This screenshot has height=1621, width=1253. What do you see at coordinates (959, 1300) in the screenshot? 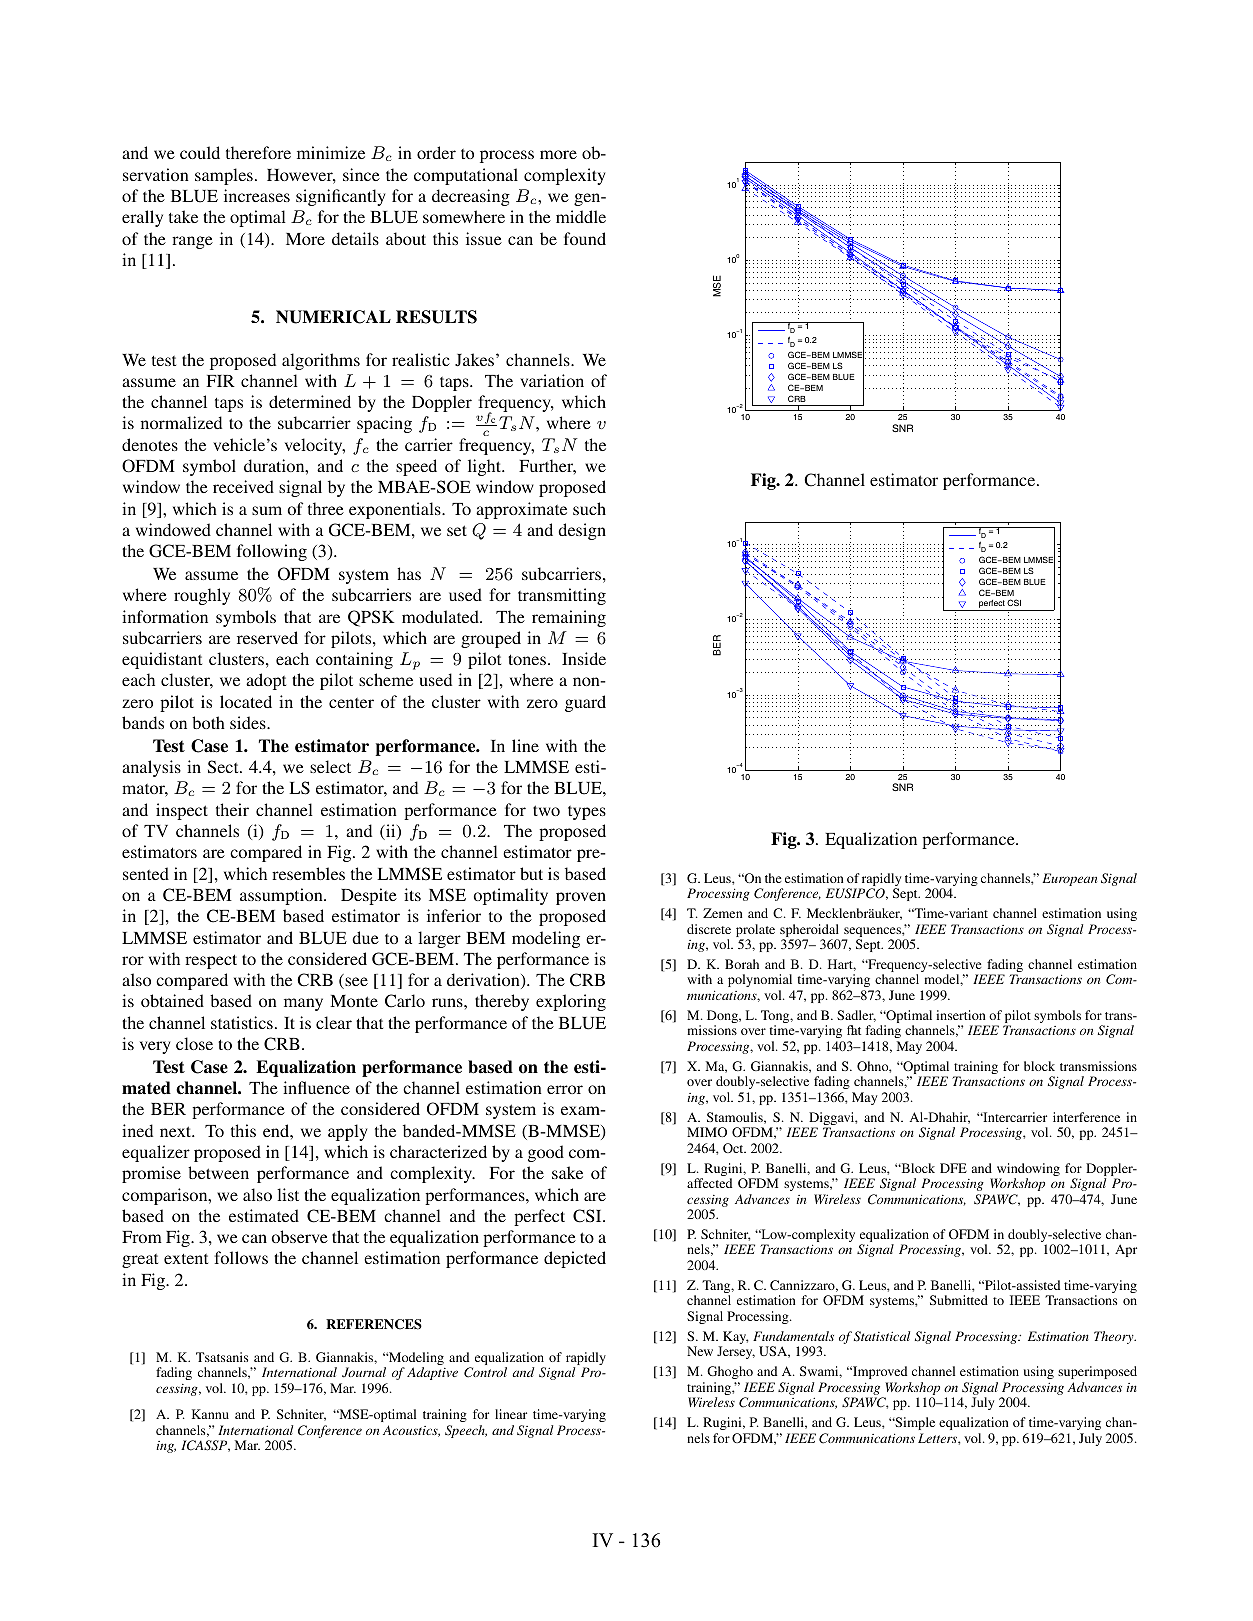
I see `Submitted` at bounding box center [959, 1300].
